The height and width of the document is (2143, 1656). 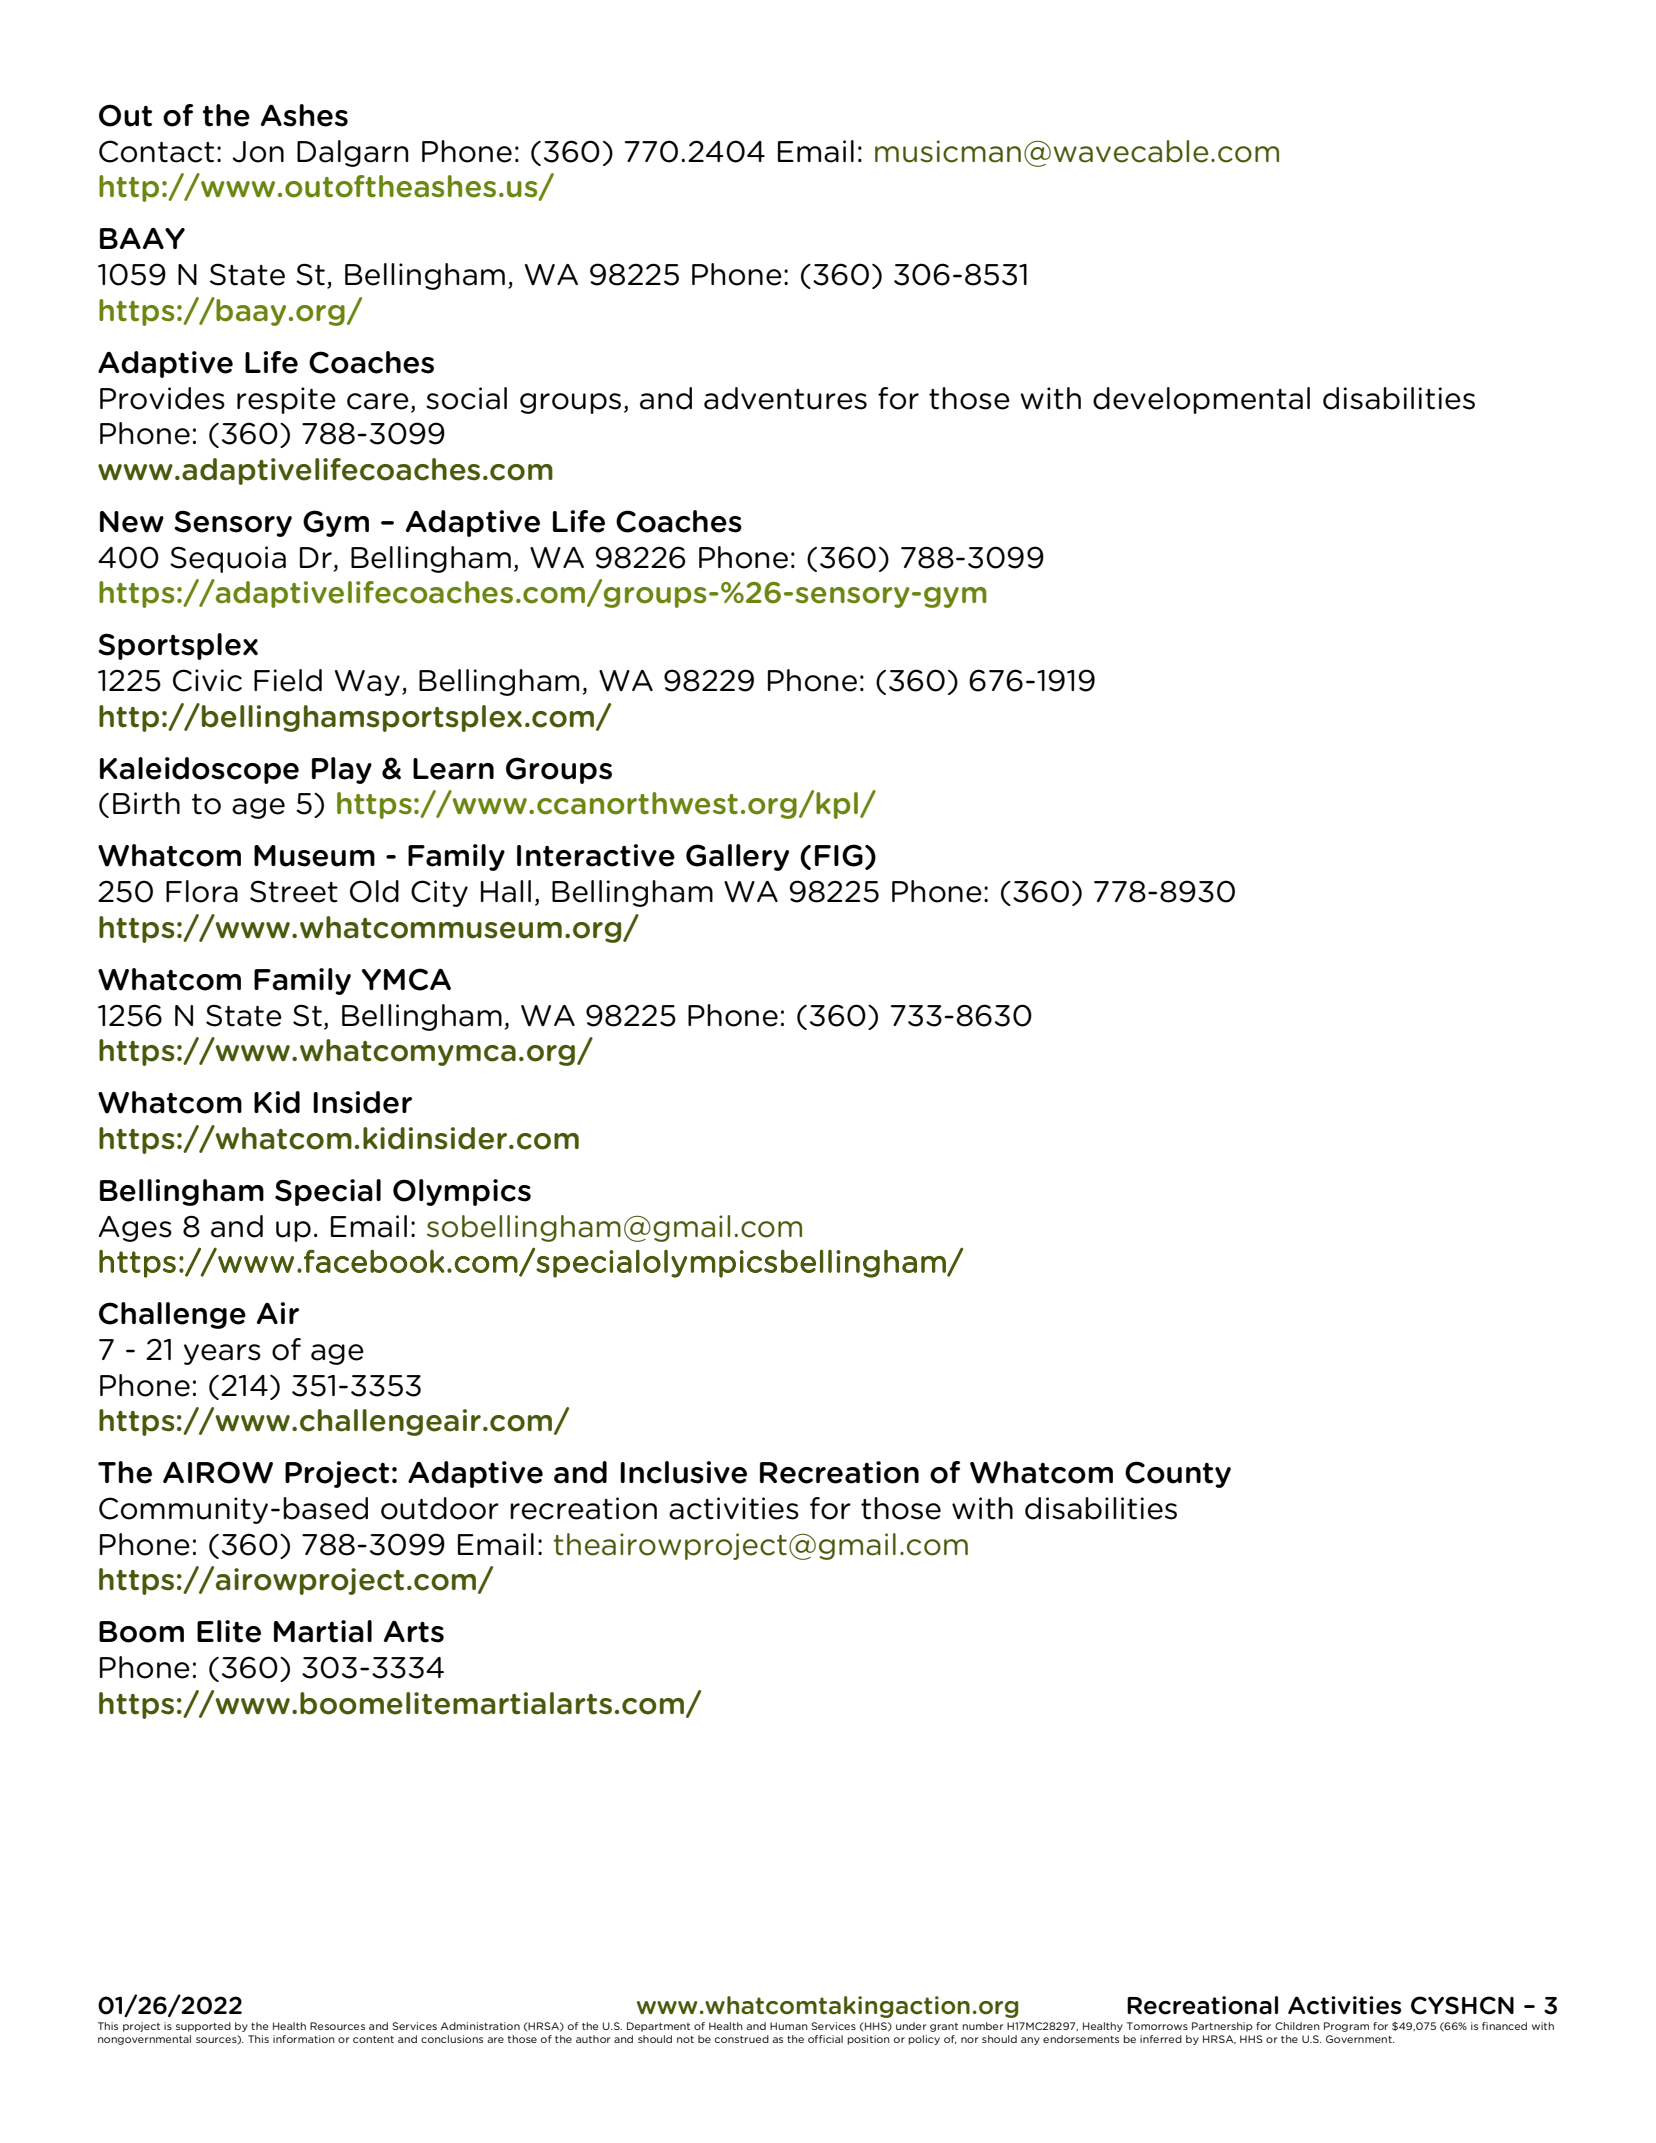 I want to click on information, so click(x=304, y=2039).
